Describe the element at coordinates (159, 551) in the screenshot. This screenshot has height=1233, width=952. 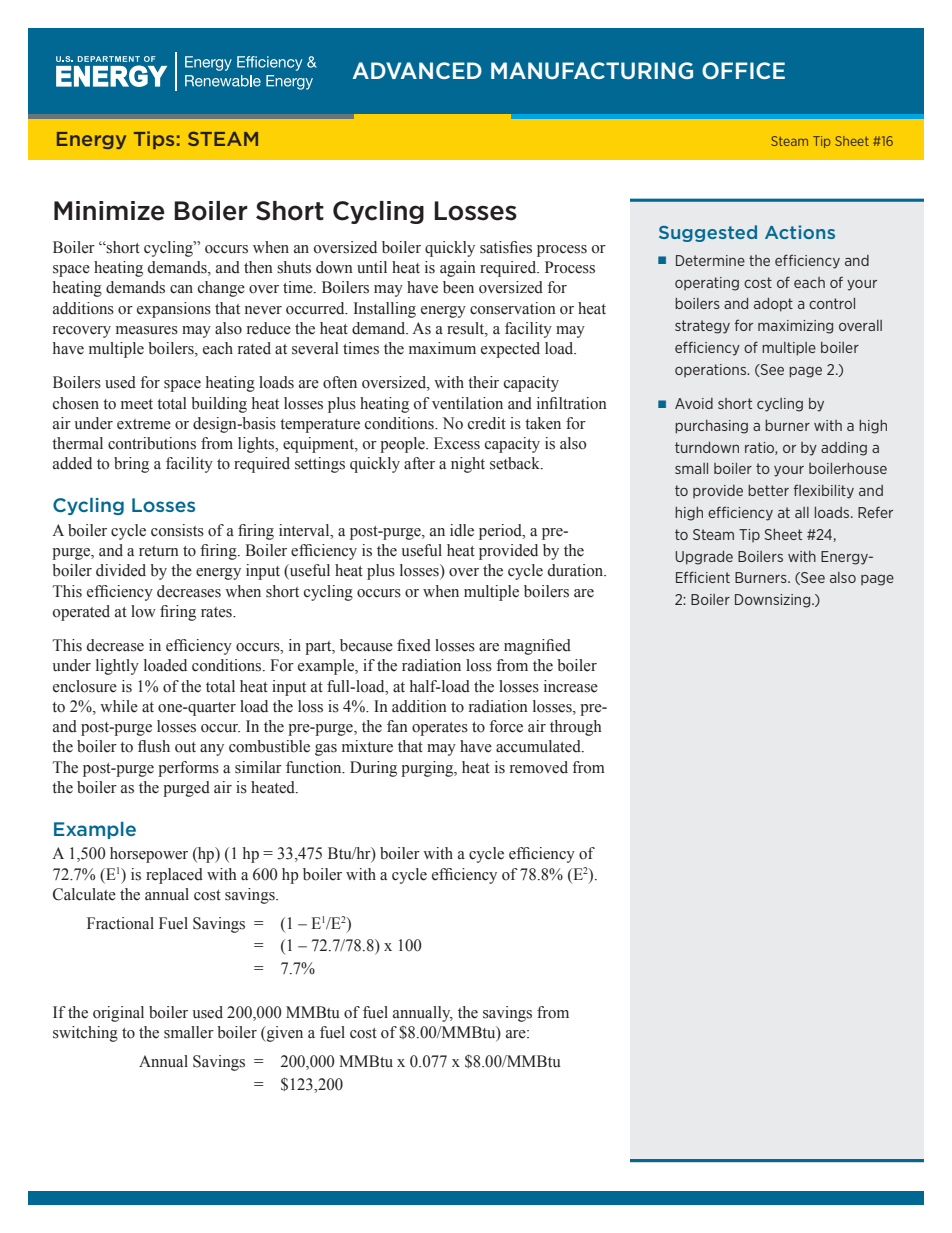
I see `return` at that location.
